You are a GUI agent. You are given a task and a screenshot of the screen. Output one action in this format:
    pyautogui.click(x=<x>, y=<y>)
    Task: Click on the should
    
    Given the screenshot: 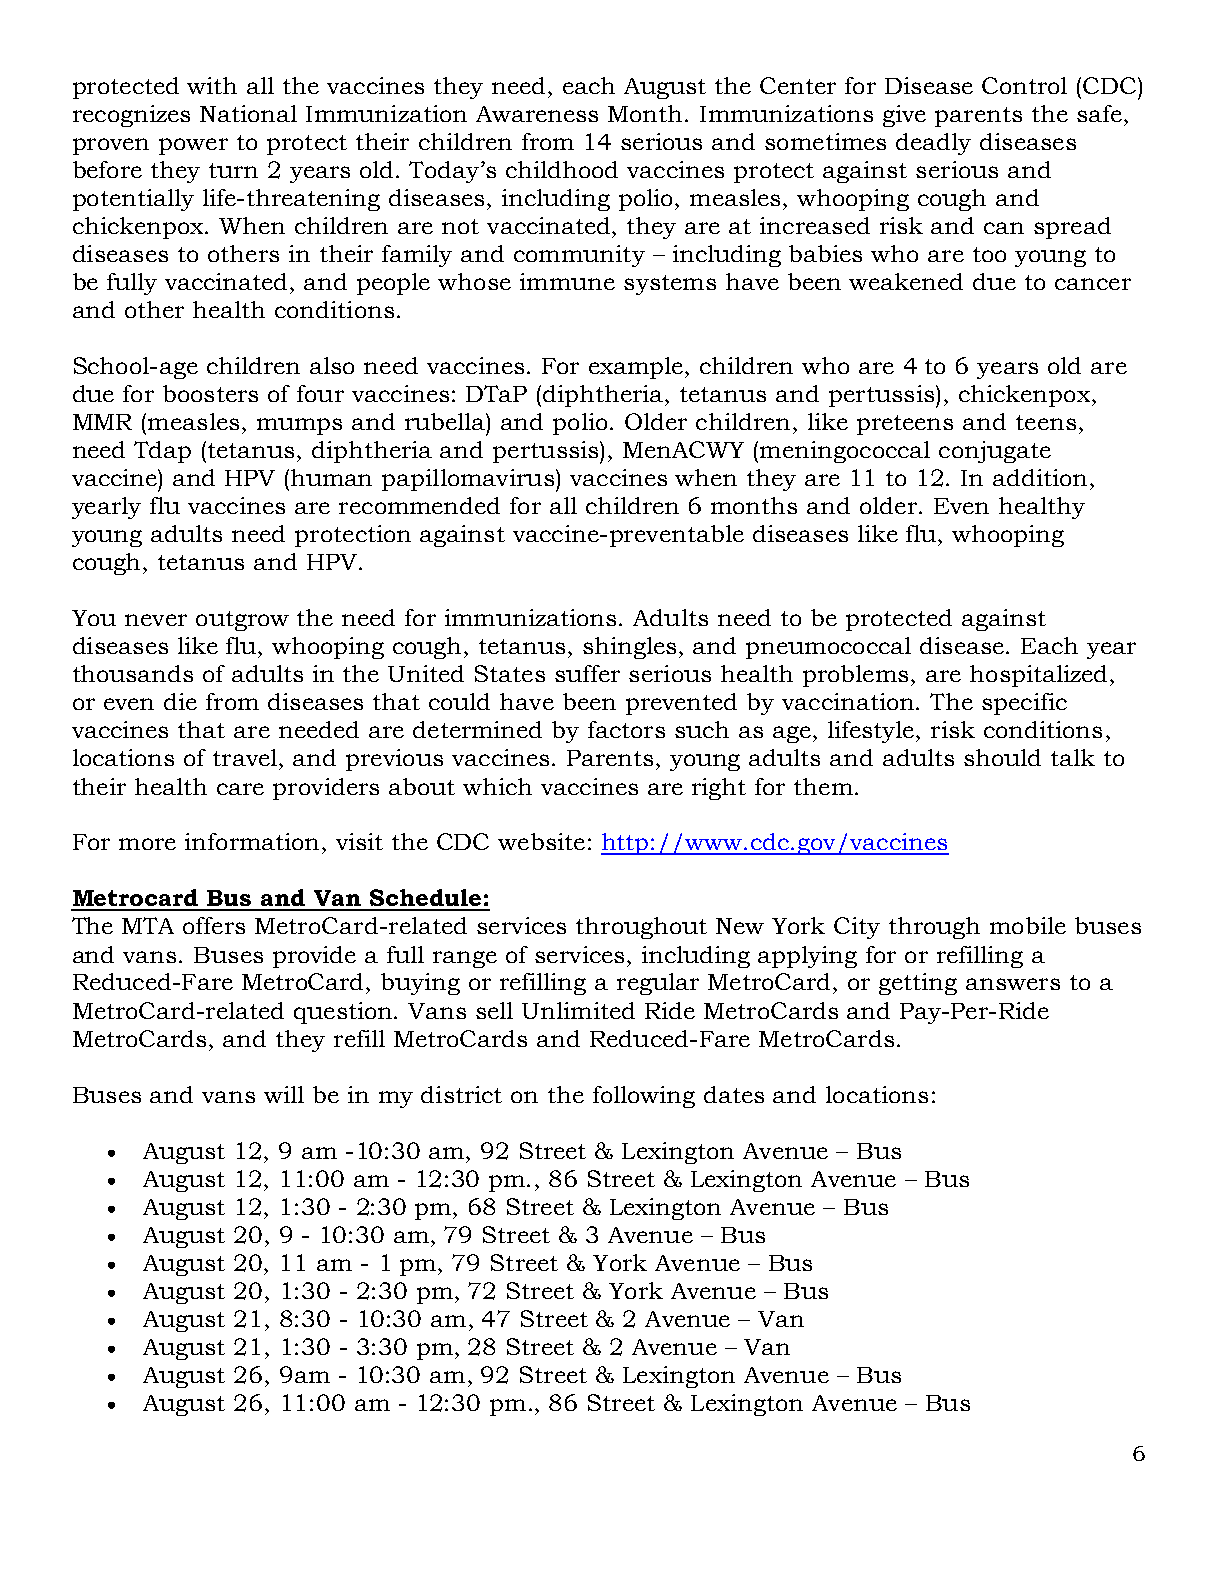 What is the action you would take?
    pyautogui.click(x=1002, y=757)
